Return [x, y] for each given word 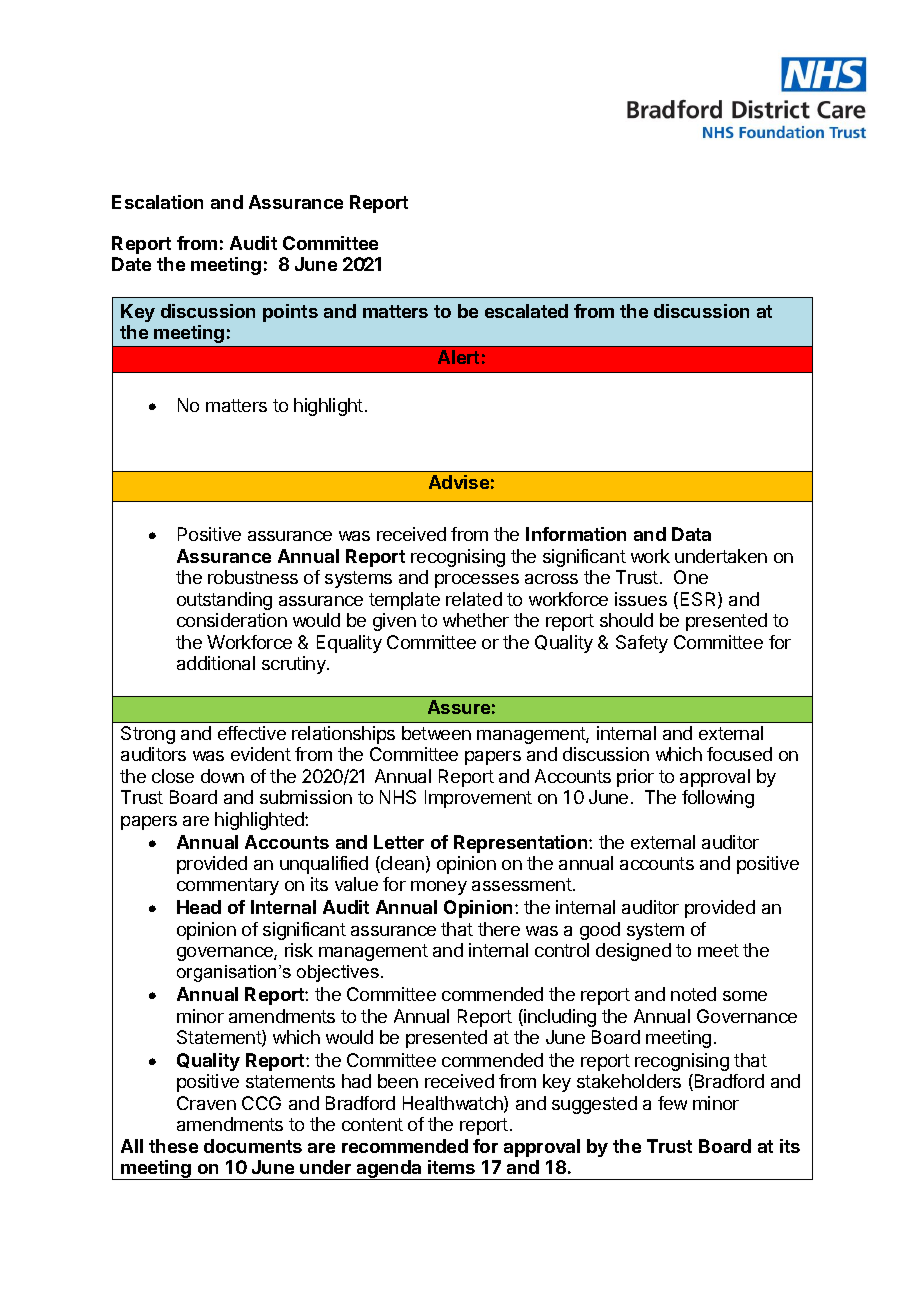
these [173, 1146]
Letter [399, 842]
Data [691, 534]
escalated [526, 311]
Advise [459, 482]
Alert [458, 357]
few [672, 1103]
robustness [253, 577]
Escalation [157, 202]
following [718, 799]
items [451, 1167]
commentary [228, 886]
